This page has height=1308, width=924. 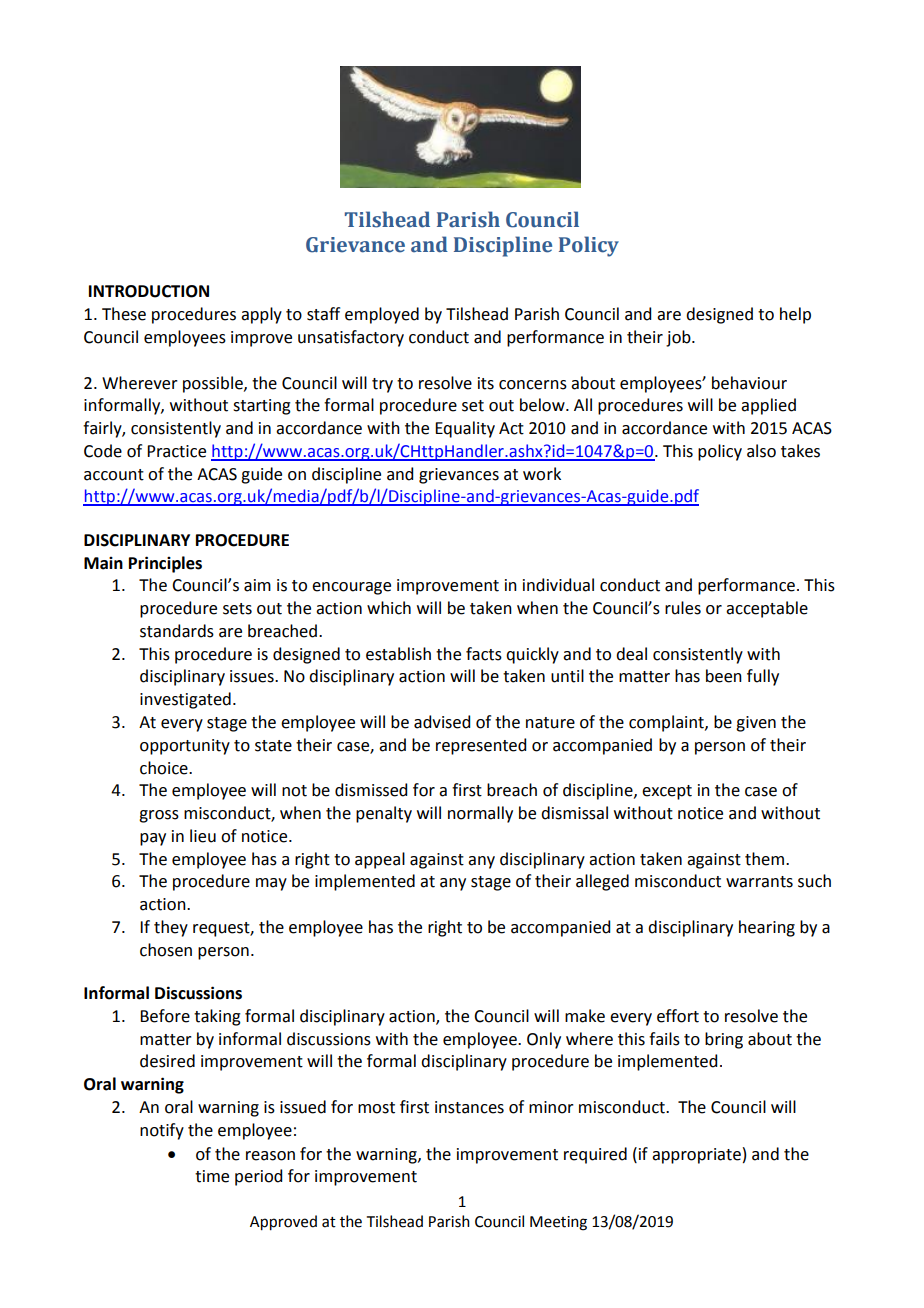 I want to click on Meeting, so click(x=558, y=1223).
